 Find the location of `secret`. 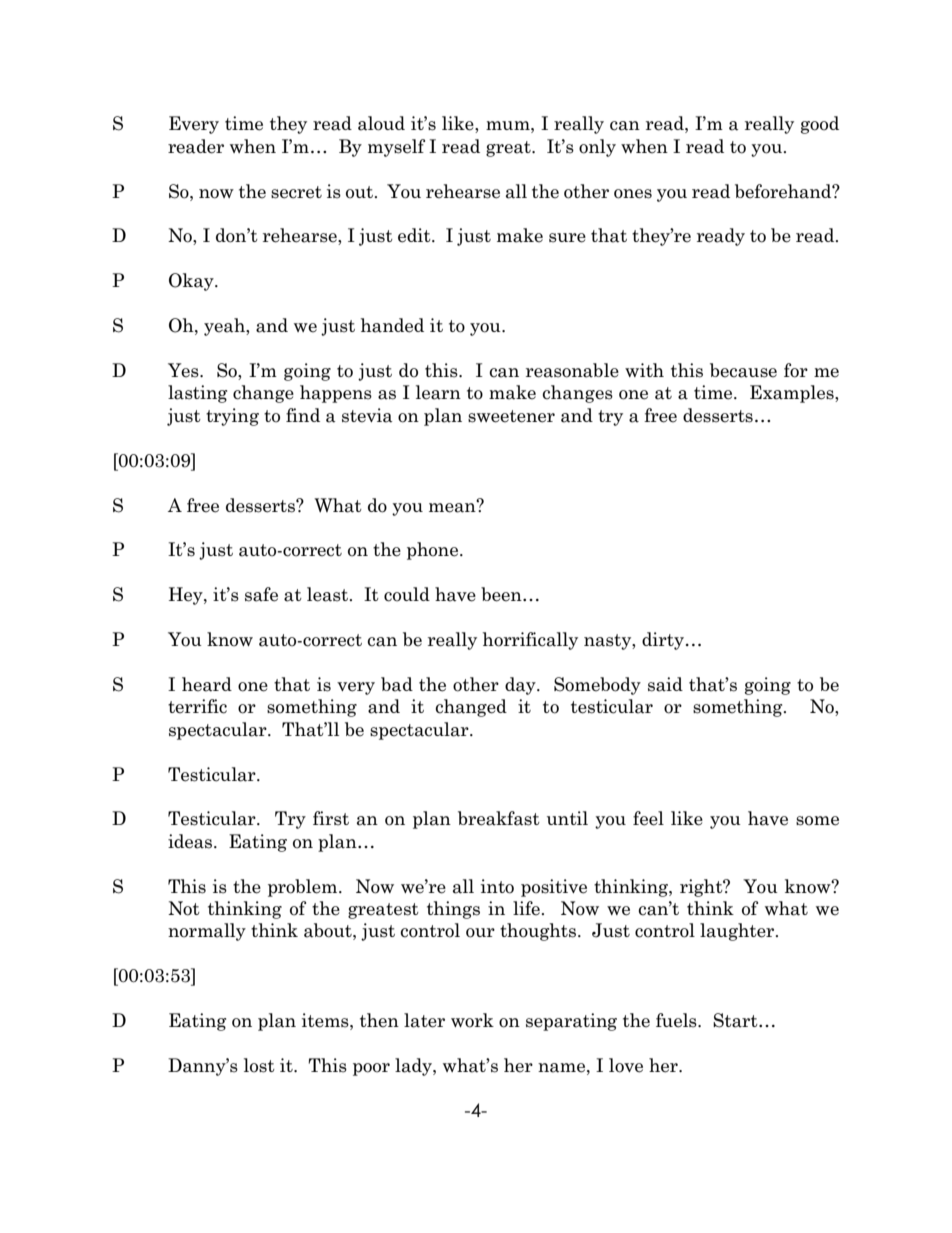

secret is located at coordinates (296, 192).
